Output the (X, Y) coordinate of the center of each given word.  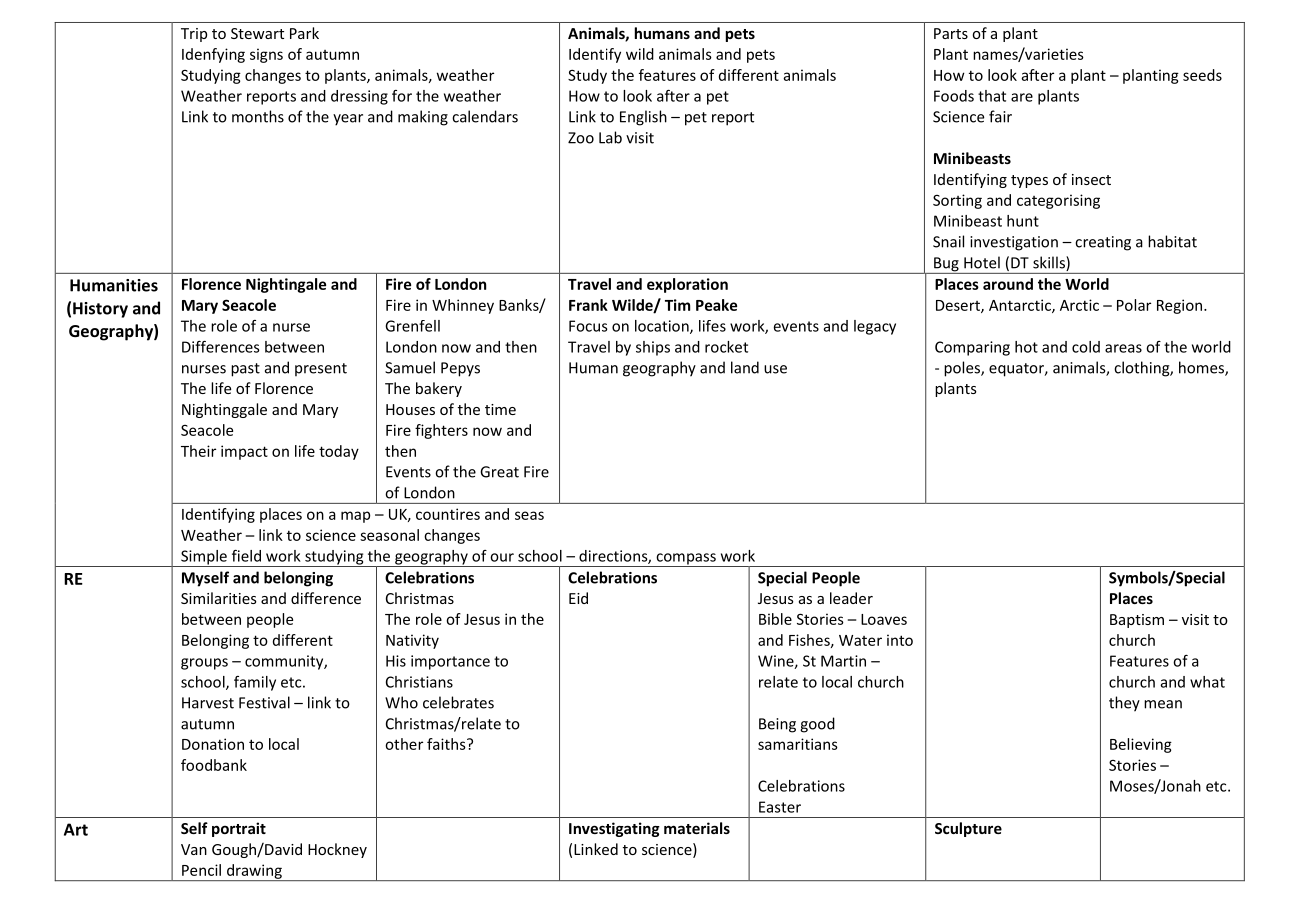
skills (1050, 263)
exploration (687, 285)
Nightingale (286, 285)
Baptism (1137, 621)
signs (266, 55)
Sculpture (968, 829)
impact (244, 452)
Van (194, 849)
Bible (775, 619)
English (643, 118)
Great (499, 472)
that (992, 96)
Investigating (614, 829)
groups (204, 664)
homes (1202, 368)
